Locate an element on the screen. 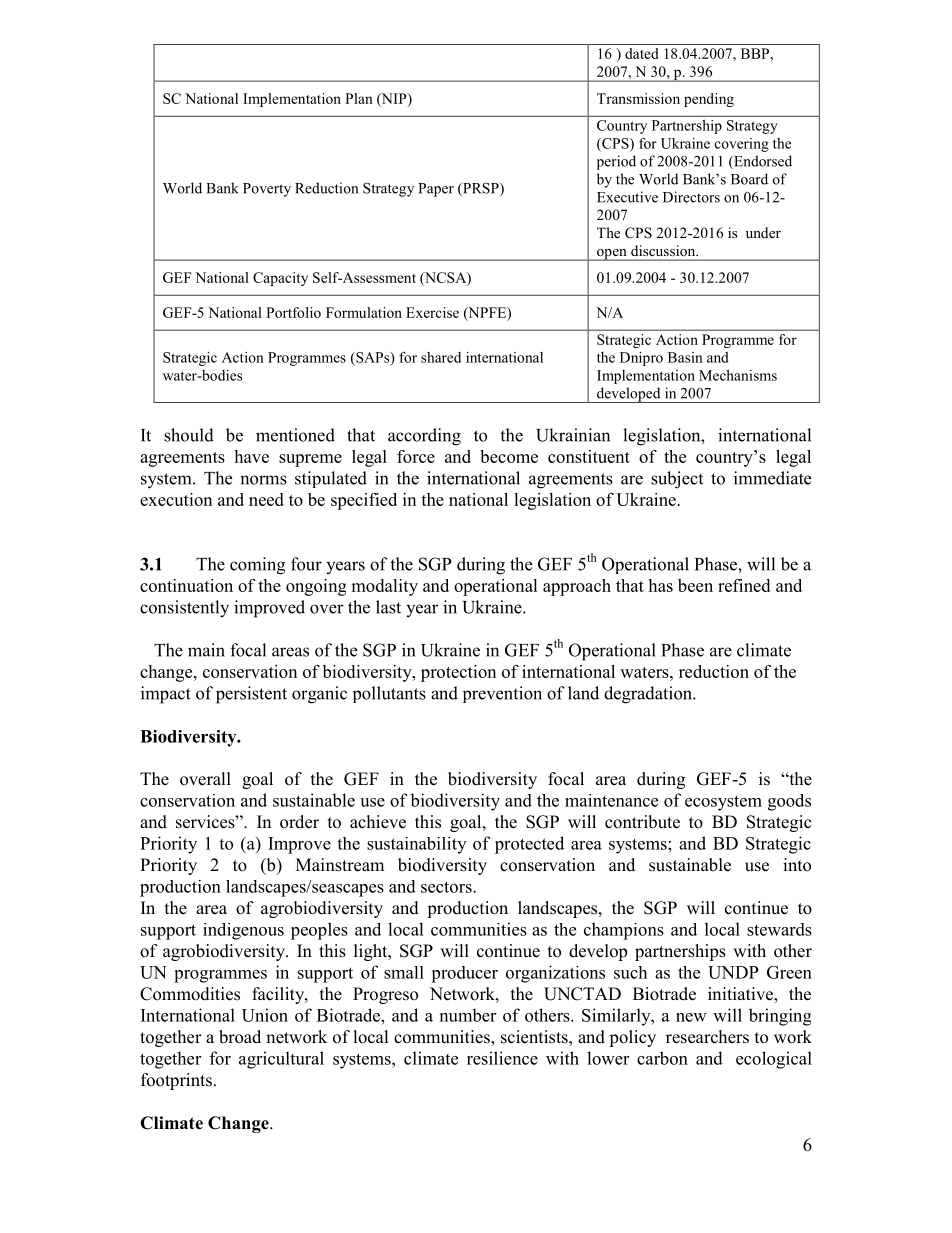 The width and height of the screenshot is (952, 1233). prevention is located at coordinates (502, 694).
